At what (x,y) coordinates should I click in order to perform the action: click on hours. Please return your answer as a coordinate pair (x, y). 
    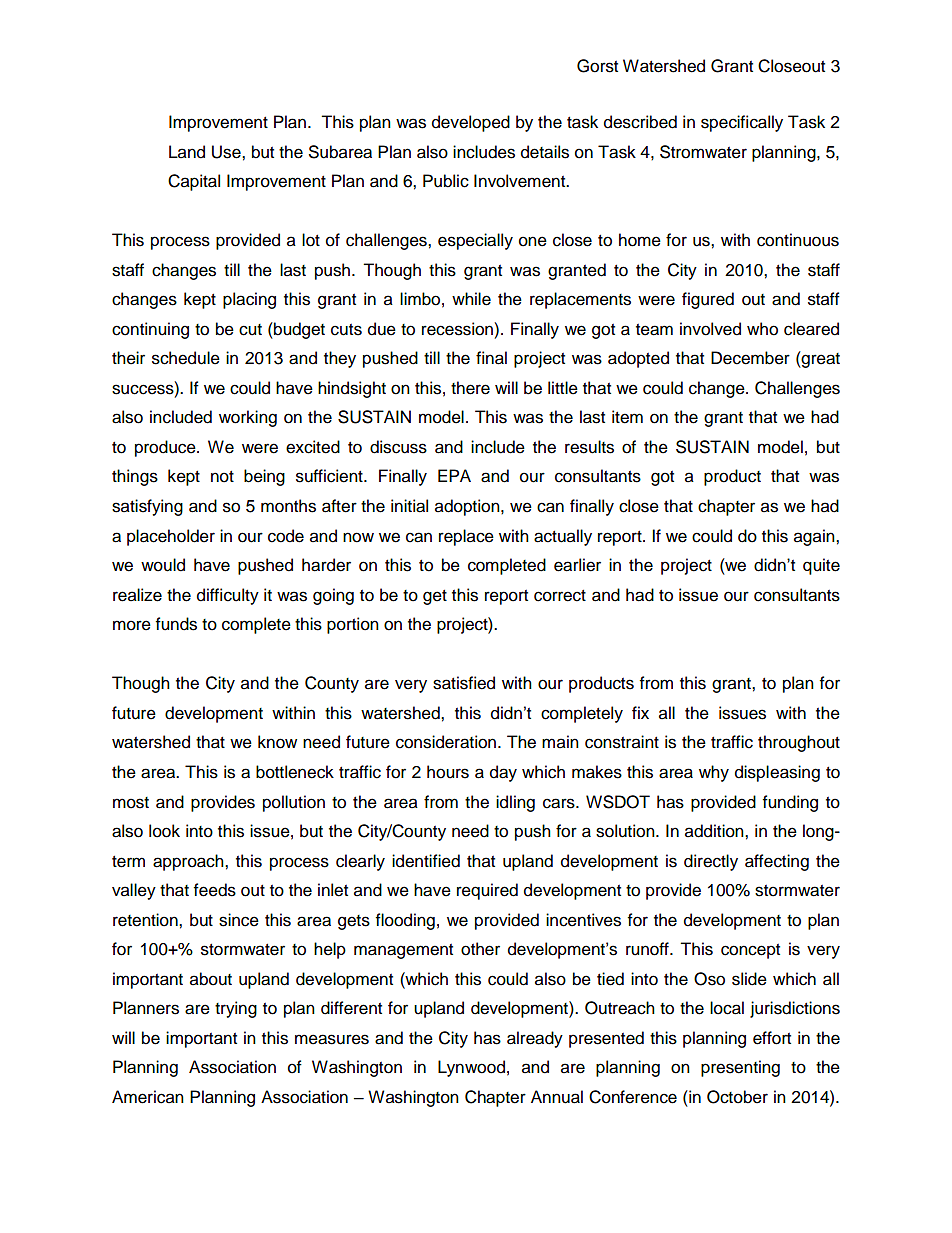
    Looking at the image, I should click on (448, 772).
